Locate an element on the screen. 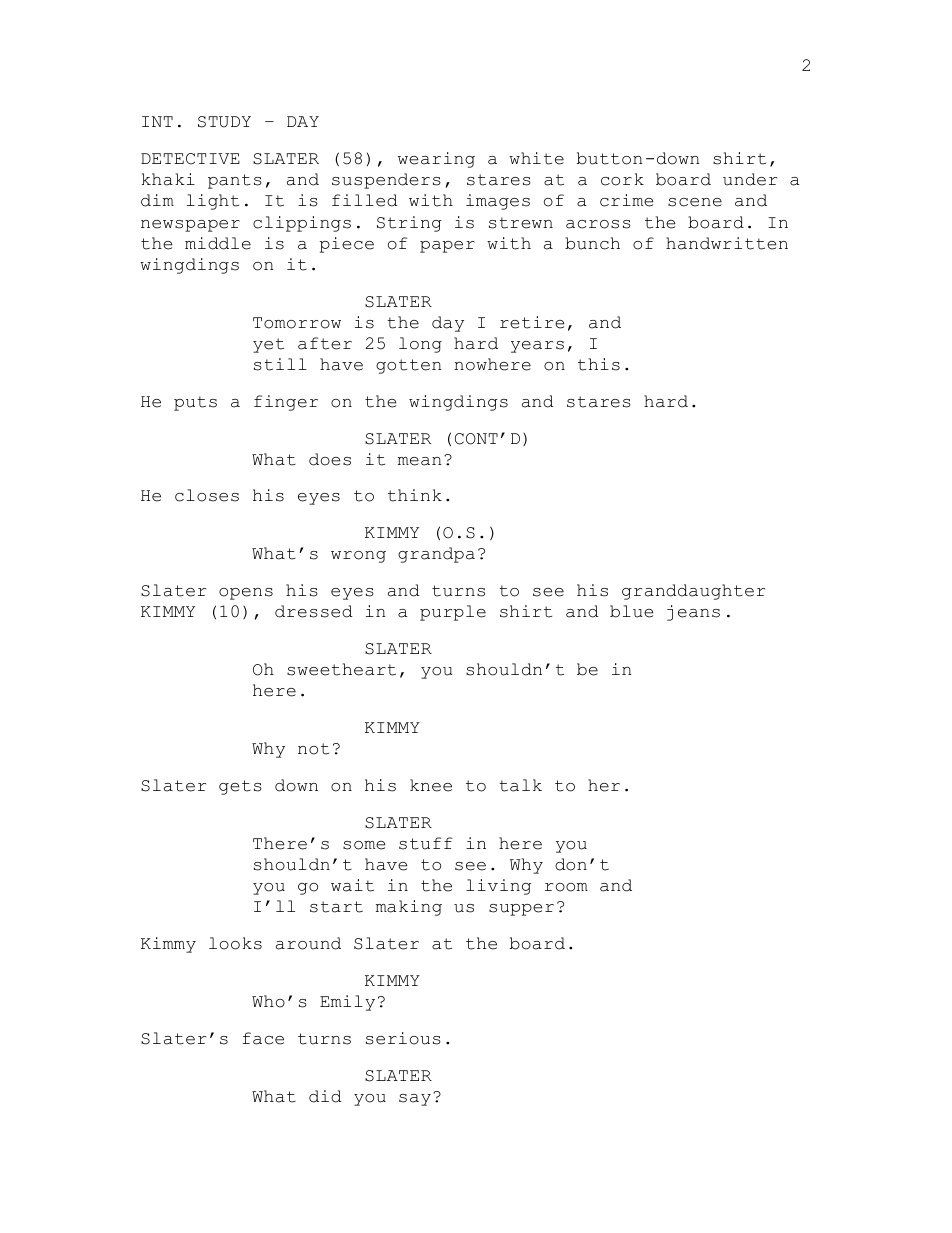 This screenshot has height=1233, width=952. scene is located at coordinates (695, 202).
